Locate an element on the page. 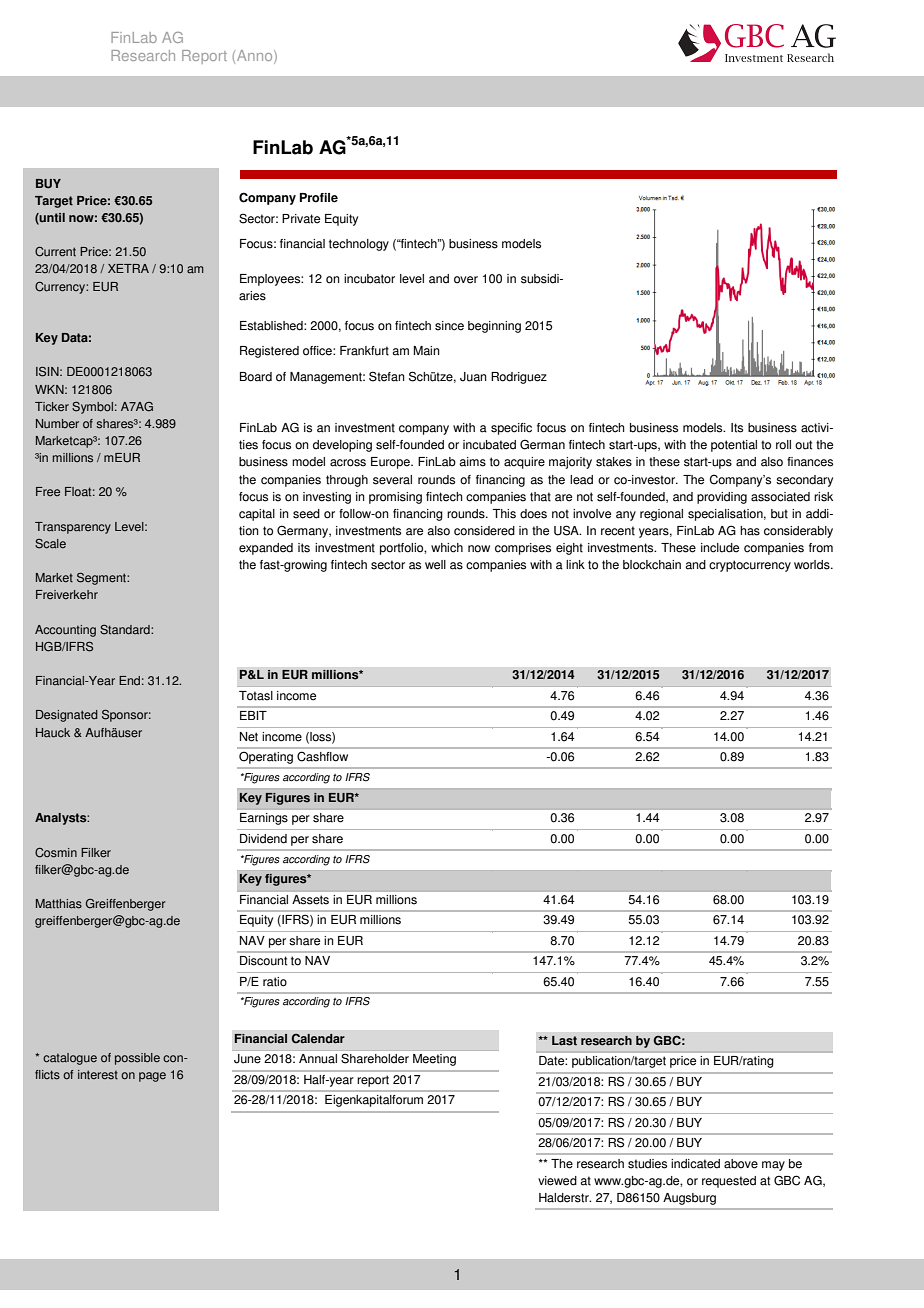 The width and height of the image is (924, 1308). Matthias is located at coordinates (59, 904).
